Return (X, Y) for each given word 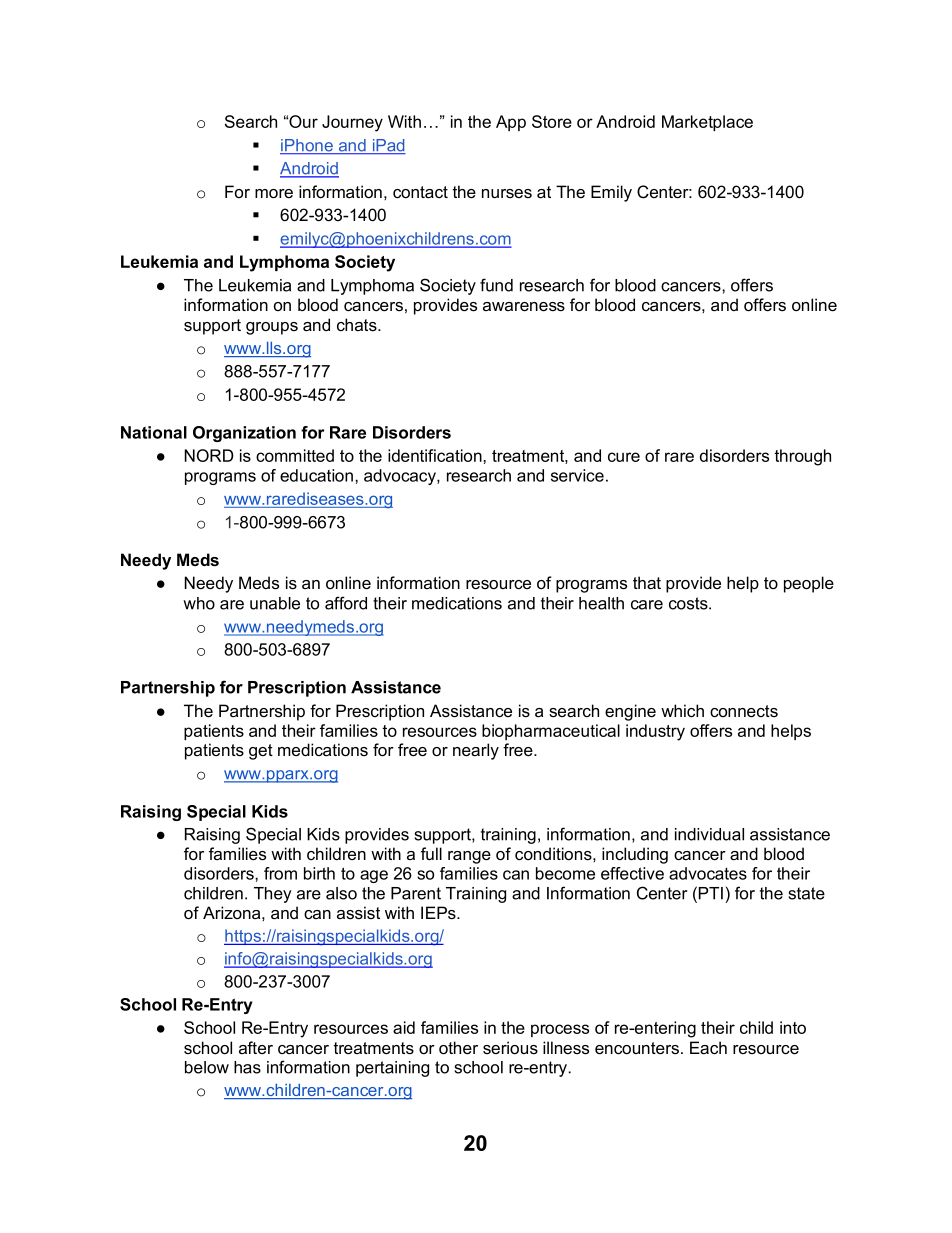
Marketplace (707, 123)
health (601, 603)
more (274, 194)
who (199, 603)
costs (689, 603)
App (511, 123)
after (256, 1047)
